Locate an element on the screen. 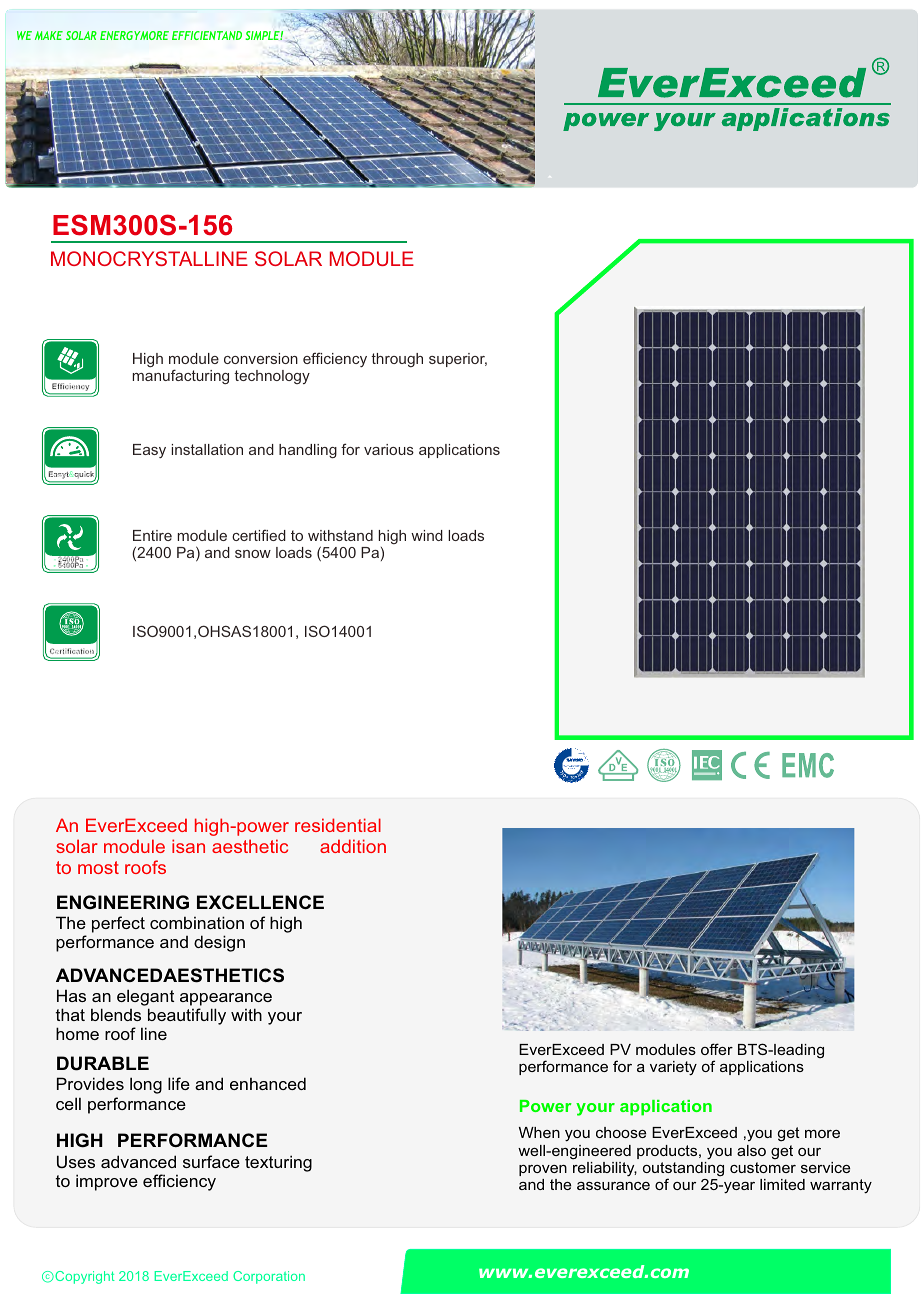  Entire is located at coordinates (152, 535).
